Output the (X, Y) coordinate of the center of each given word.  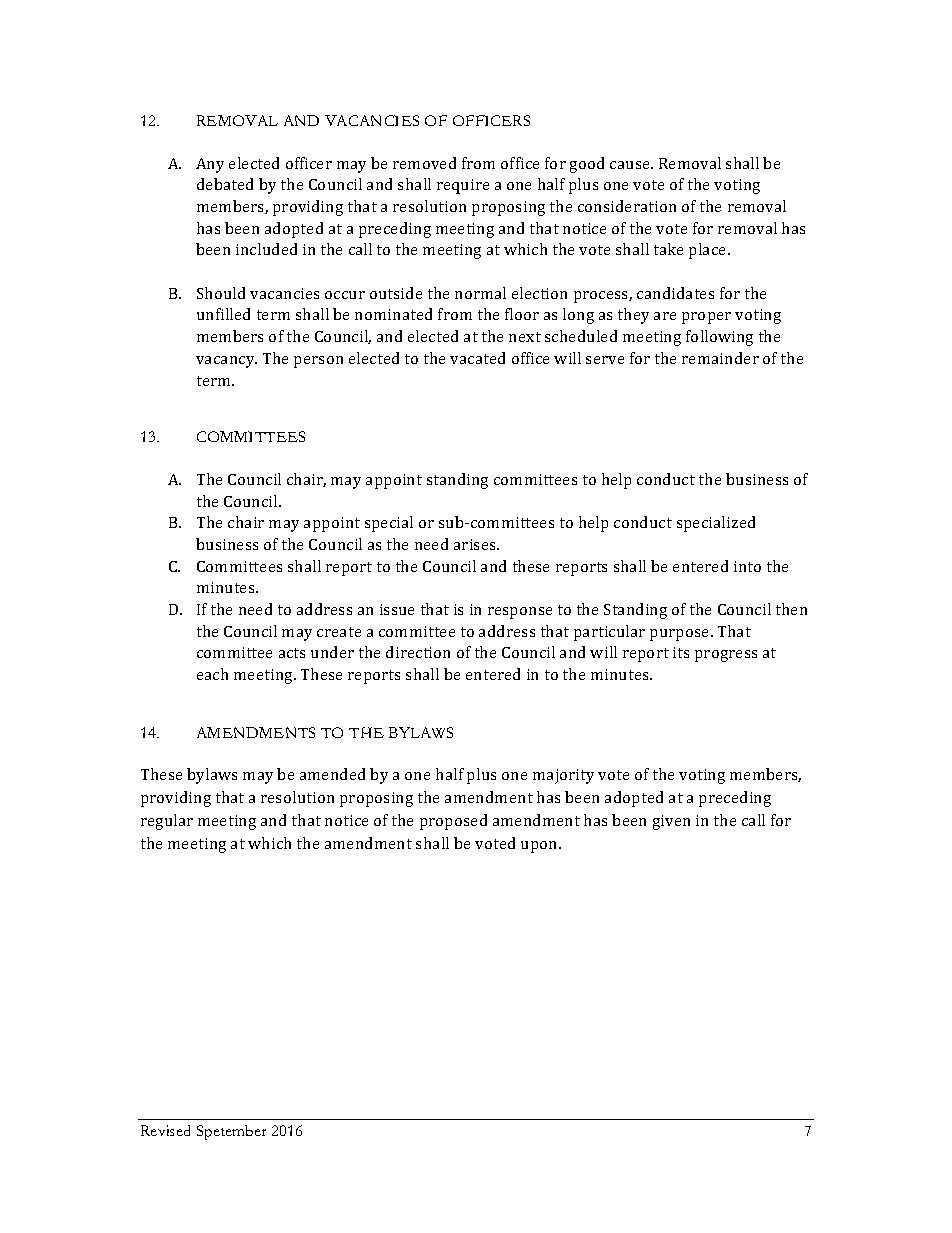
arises (476, 544)
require (463, 186)
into (747, 566)
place (709, 251)
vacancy (226, 362)
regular (167, 822)
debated (225, 184)
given (671, 822)
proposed (453, 822)
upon (540, 847)
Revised (165, 1130)
